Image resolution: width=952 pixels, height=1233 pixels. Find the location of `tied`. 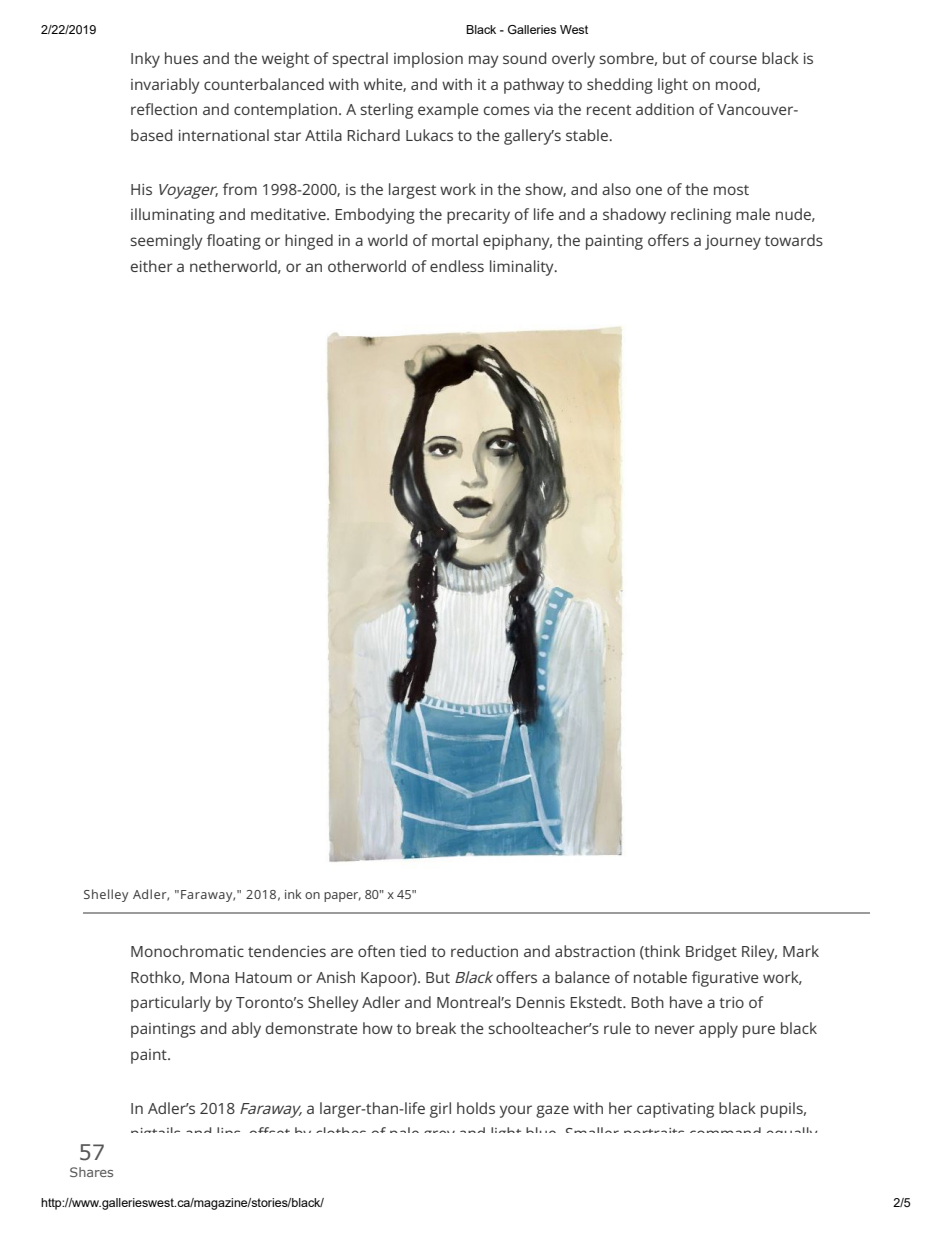

tied is located at coordinates (413, 951).
